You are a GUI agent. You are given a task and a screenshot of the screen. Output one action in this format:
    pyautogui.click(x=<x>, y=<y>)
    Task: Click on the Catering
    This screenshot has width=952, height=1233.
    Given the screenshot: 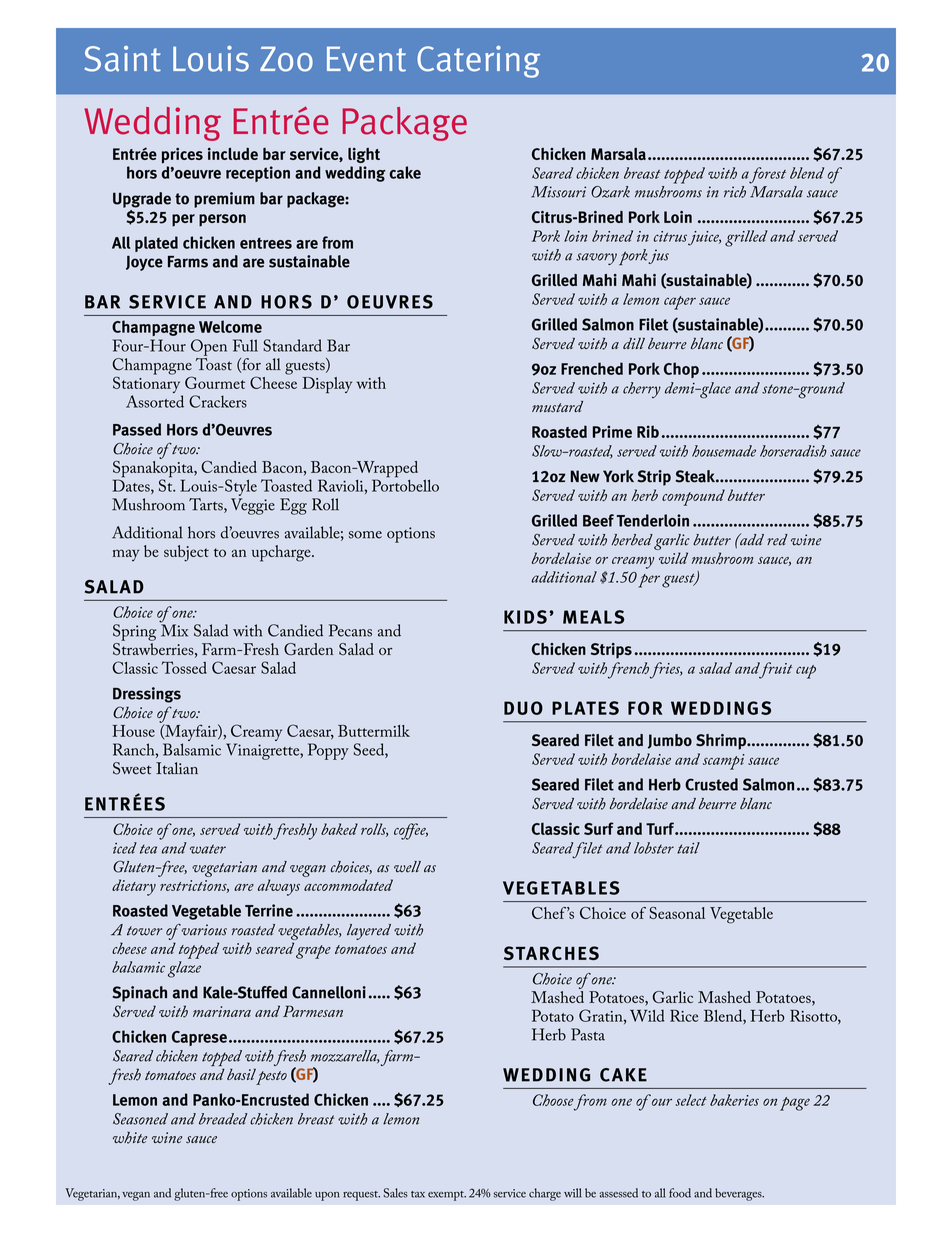 What is the action you would take?
    pyautogui.click(x=478, y=62)
